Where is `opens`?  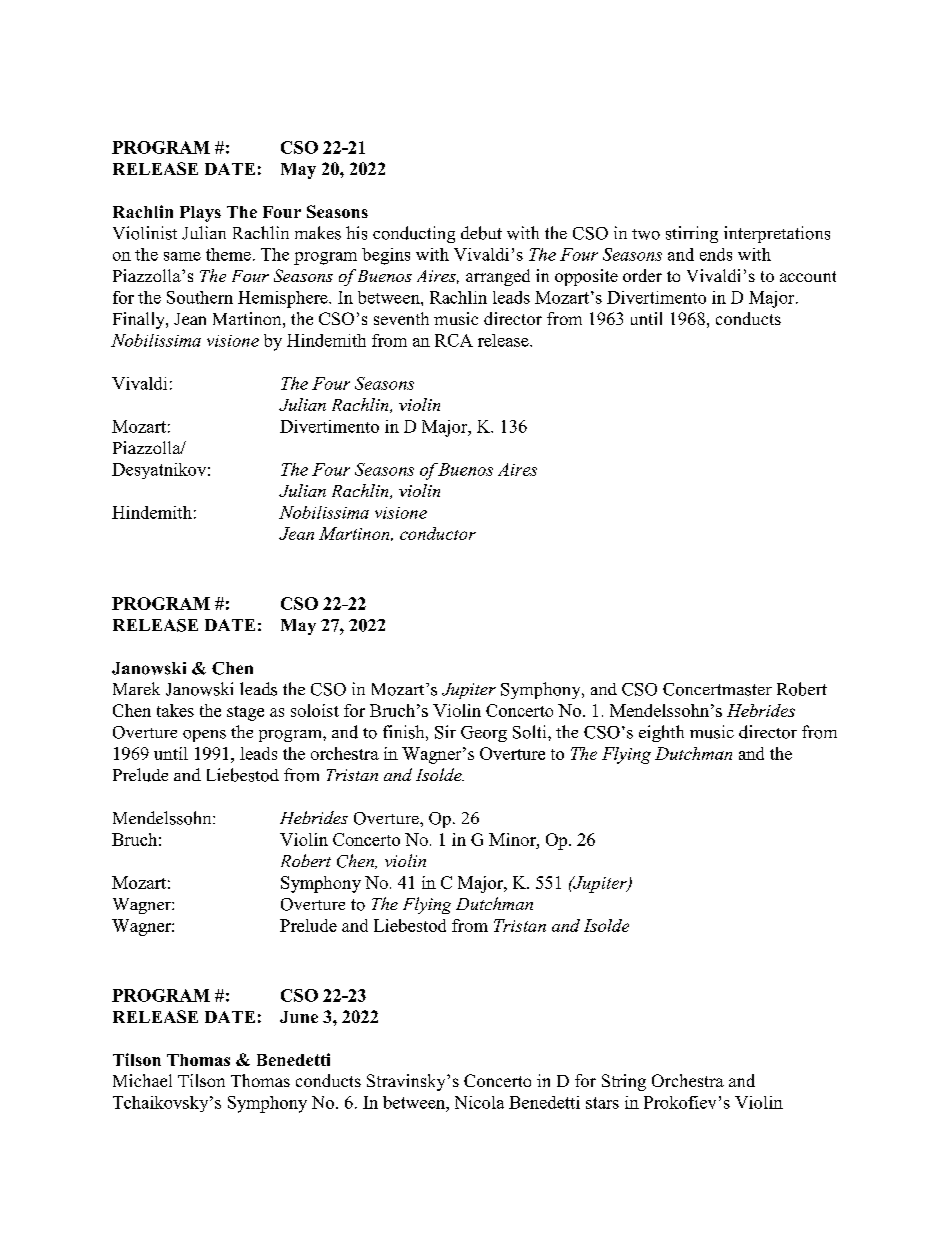 opens is located at coordinates (204, 736).
